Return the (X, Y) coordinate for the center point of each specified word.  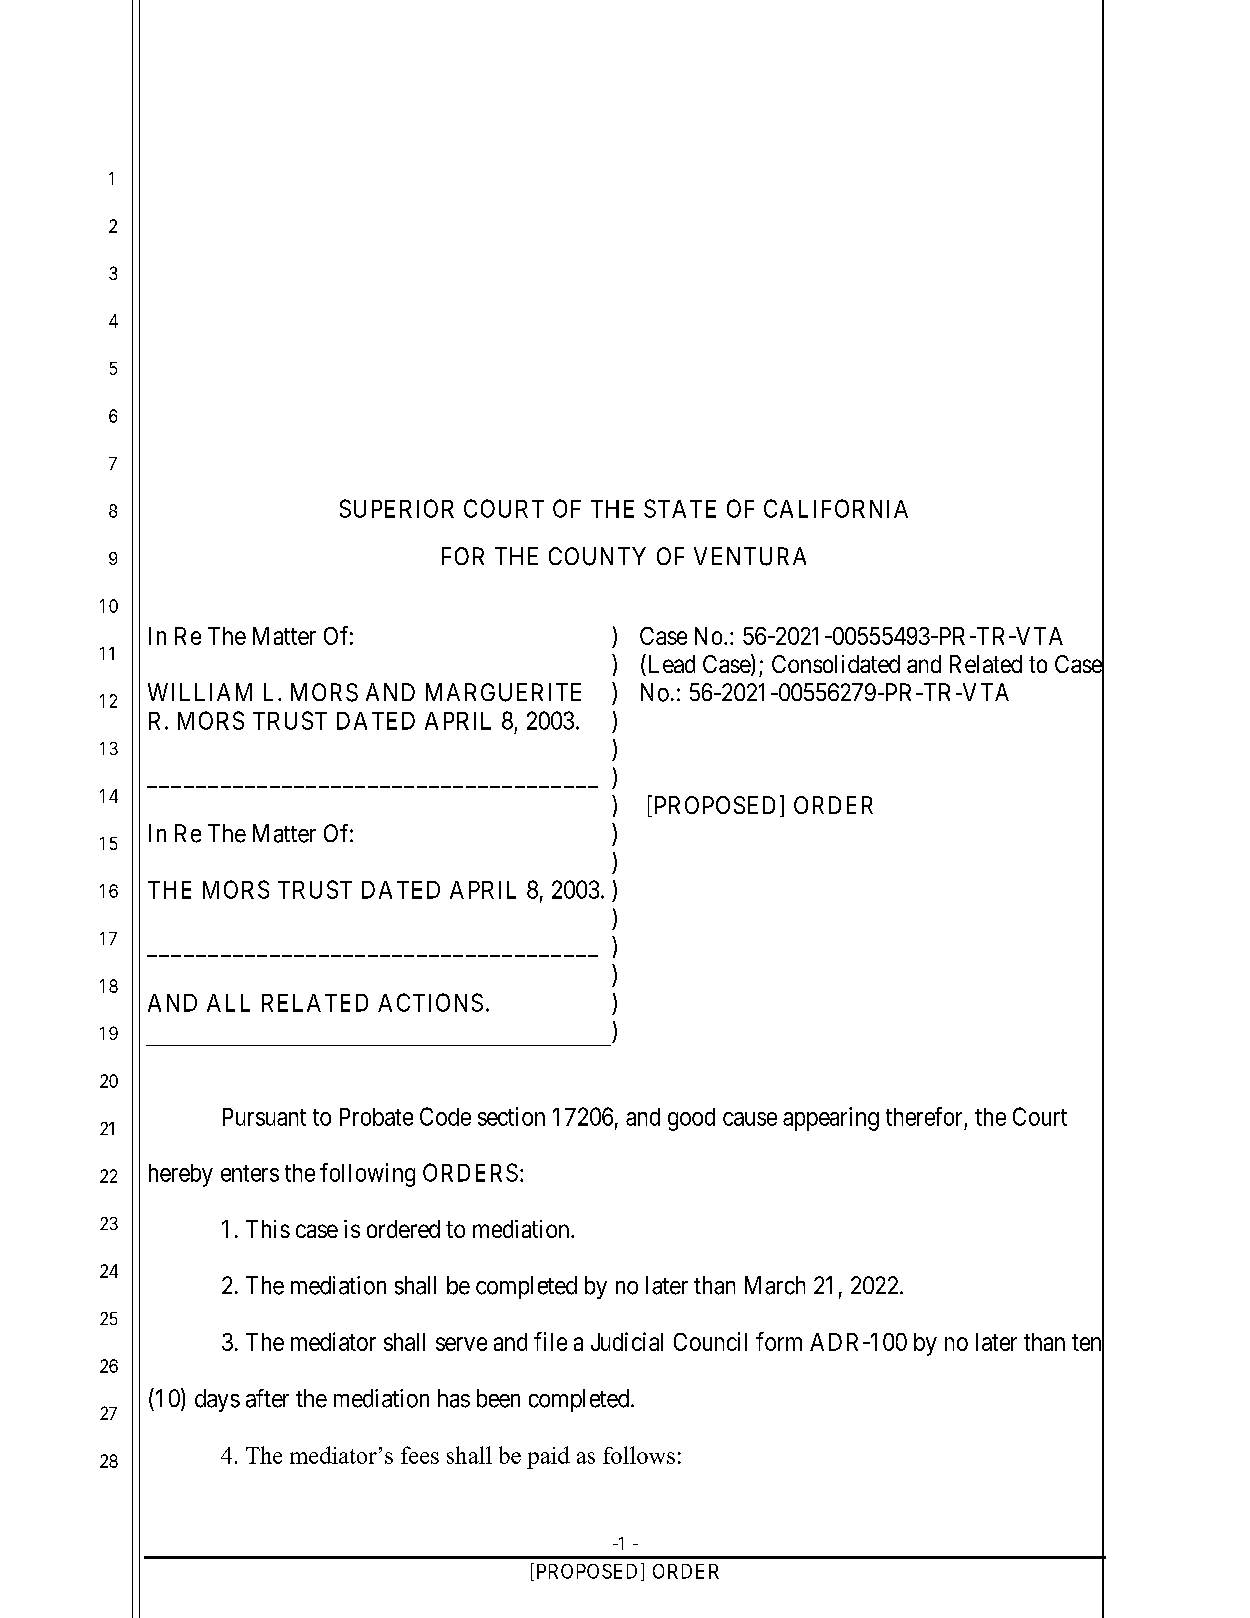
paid (548, 1457)
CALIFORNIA (836, 508)
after (267, 1398)
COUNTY (597, 556)
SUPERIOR (397, 508)
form (779, 1341)
